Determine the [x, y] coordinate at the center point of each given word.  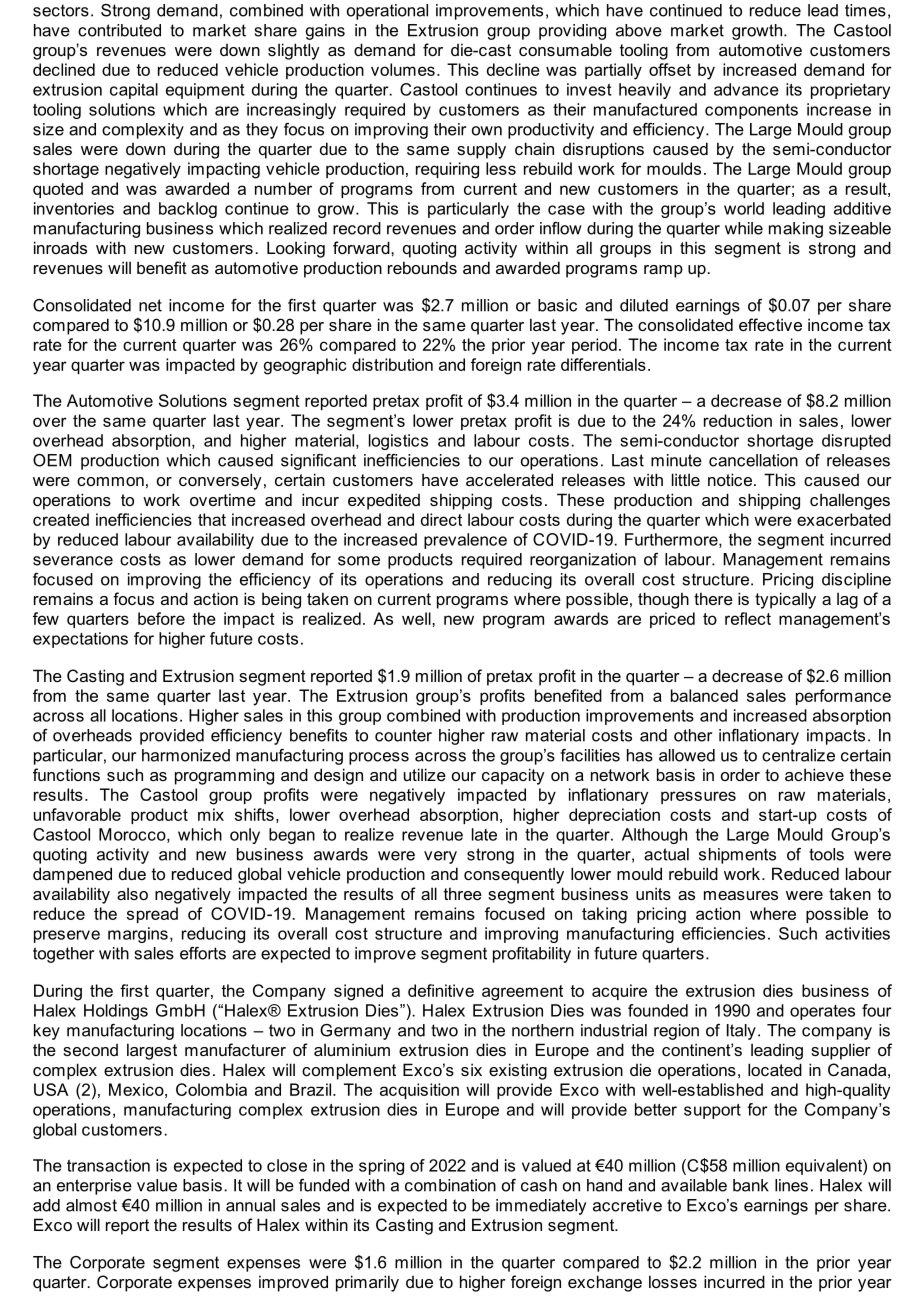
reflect [748, 618]
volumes [403, 69]
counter [403, 735]
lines [791, 1185]
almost [91, 1205]
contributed [119, 30]
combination [450, 1185]
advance [746, 89]
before [161, 618]
